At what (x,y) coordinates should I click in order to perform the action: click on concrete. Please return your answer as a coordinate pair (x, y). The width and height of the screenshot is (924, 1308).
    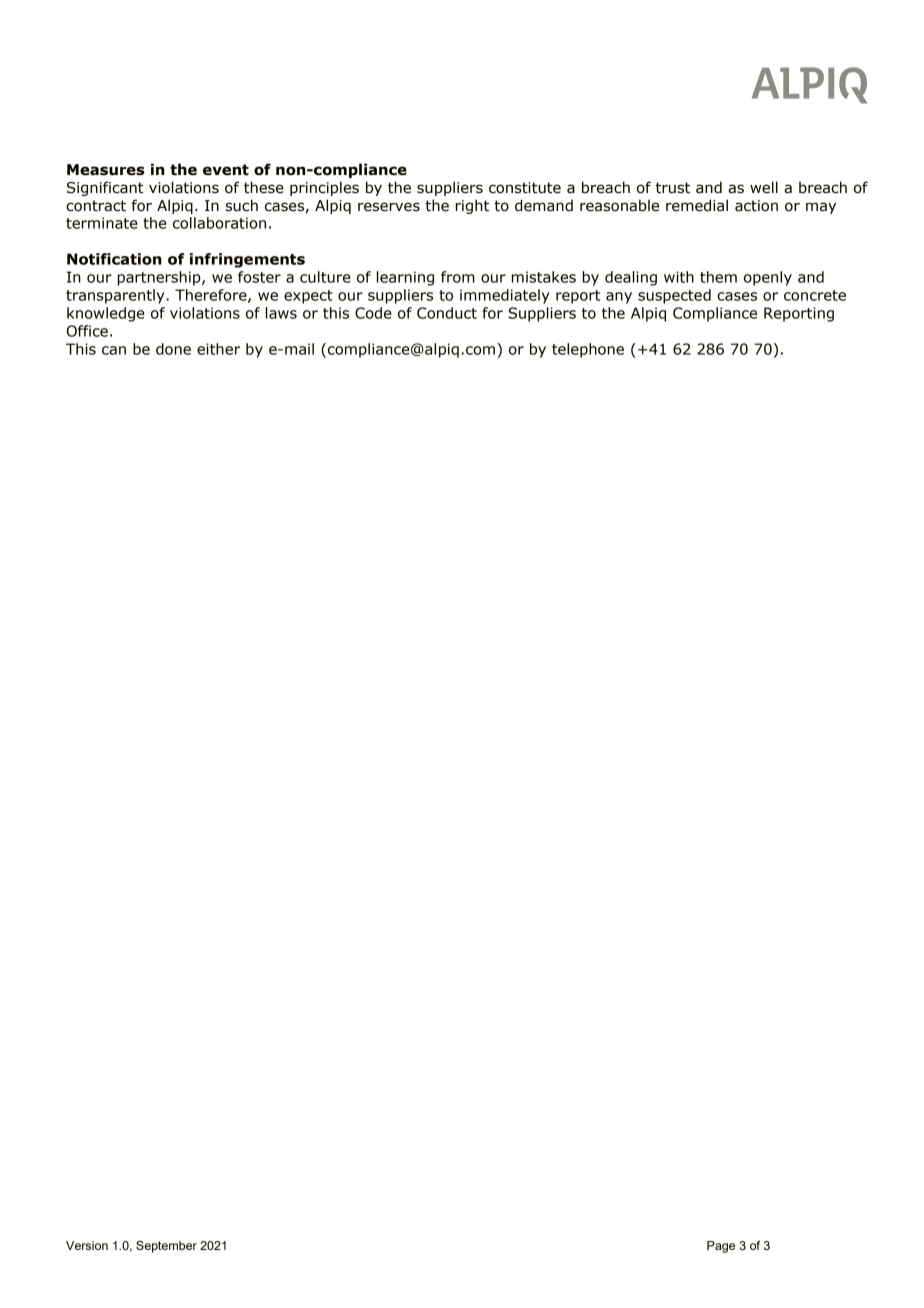
    Looking at the image, I should click on (815, 295).
